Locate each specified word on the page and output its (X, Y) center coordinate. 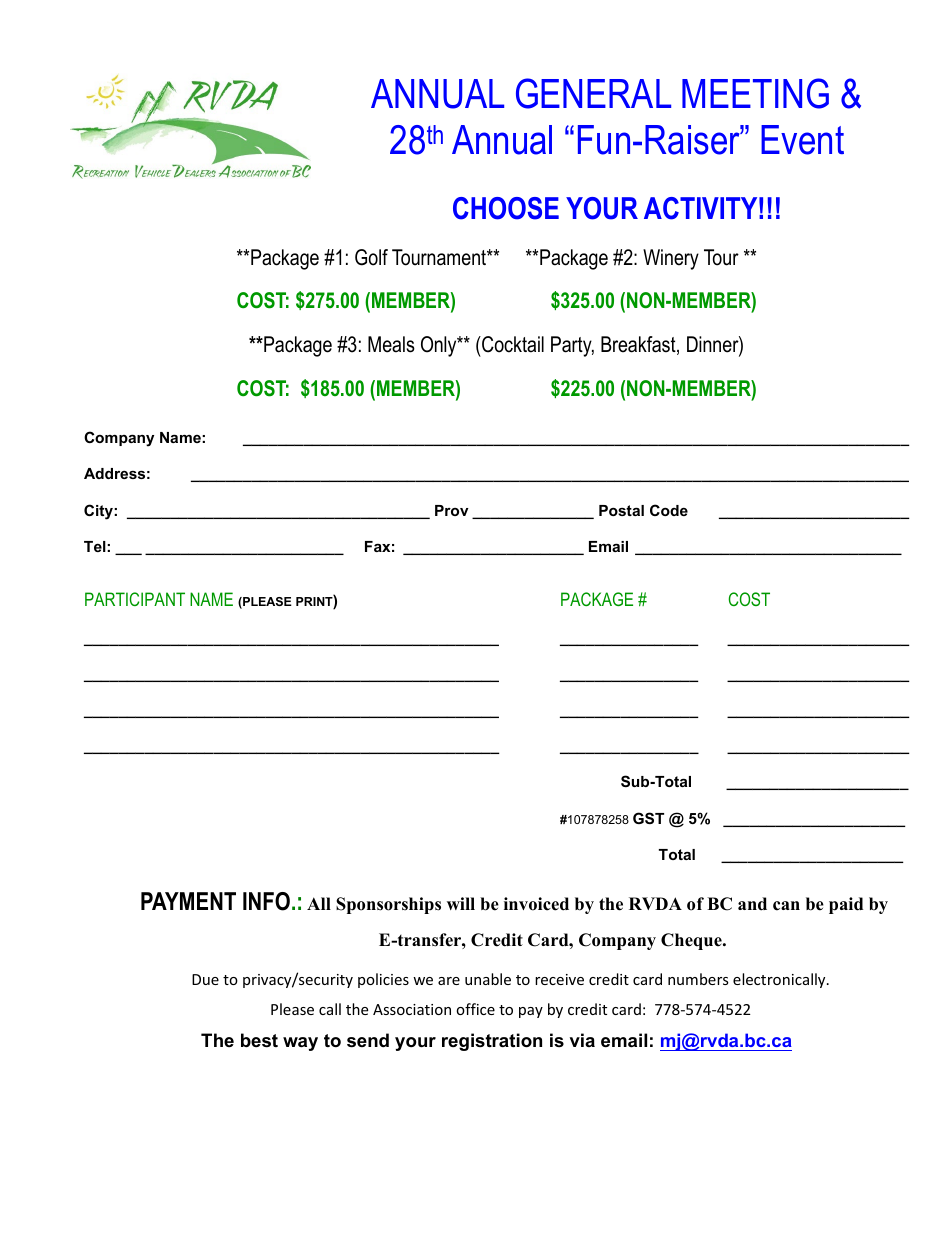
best (259, 1040)
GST (648, 818)
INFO (266, 901)
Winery (671, 259)
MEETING (755, 93)
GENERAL (593, 93)
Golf (371, 257)
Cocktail (512, 344)
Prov (452, 510)
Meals (391, 344)
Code (669, 510)
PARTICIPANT (135, 599)
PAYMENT (188, 901)
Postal (621, 510)
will (461, 903)
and (752, 904)
